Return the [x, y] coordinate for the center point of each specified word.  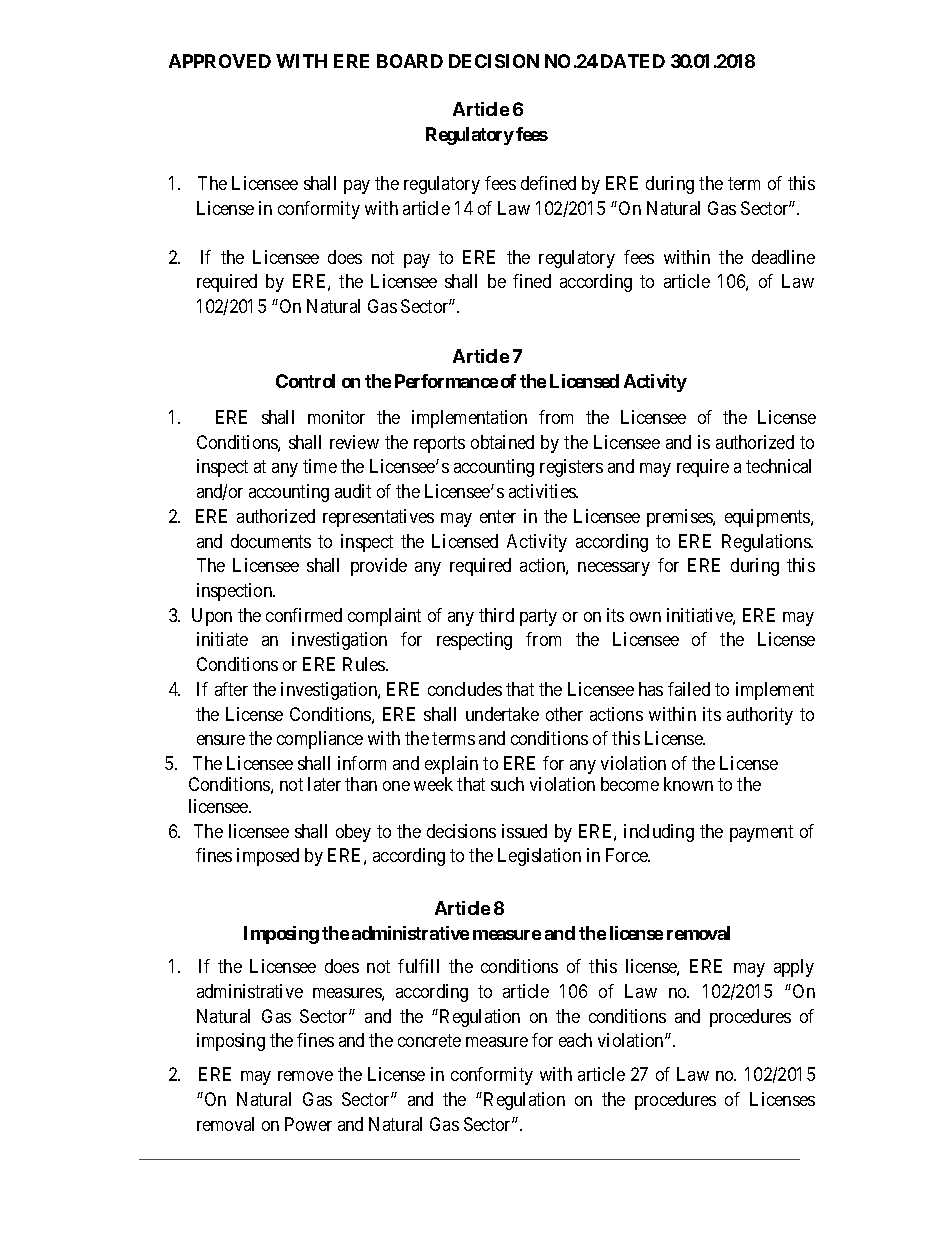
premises [680, 518]
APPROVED [220, 61]
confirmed [304, 615]
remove [305, 1076]
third [496, 615]
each [575, 1040]
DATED [633, 61]
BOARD [410, 61]
